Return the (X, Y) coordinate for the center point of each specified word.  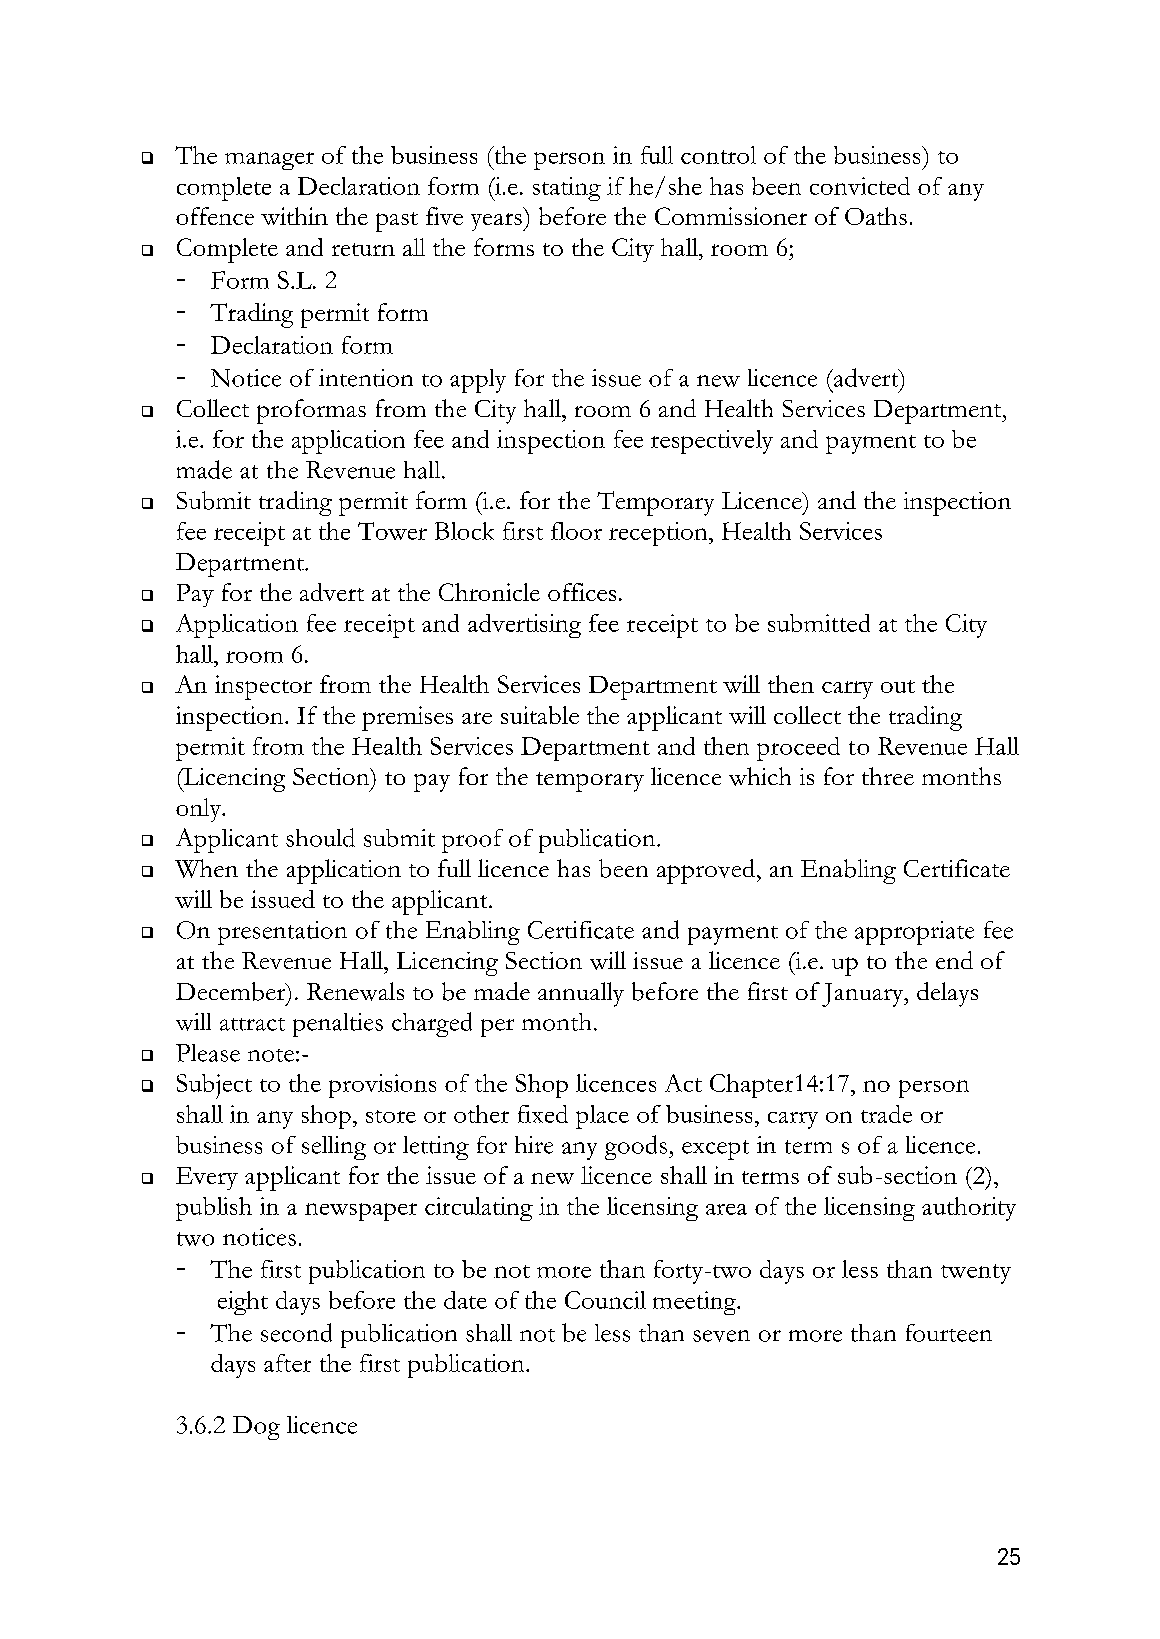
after (287, 1363)
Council (605, 1300)
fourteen (949, 1333)
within (294, 216)
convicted (860, 186)
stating (567, 189)
